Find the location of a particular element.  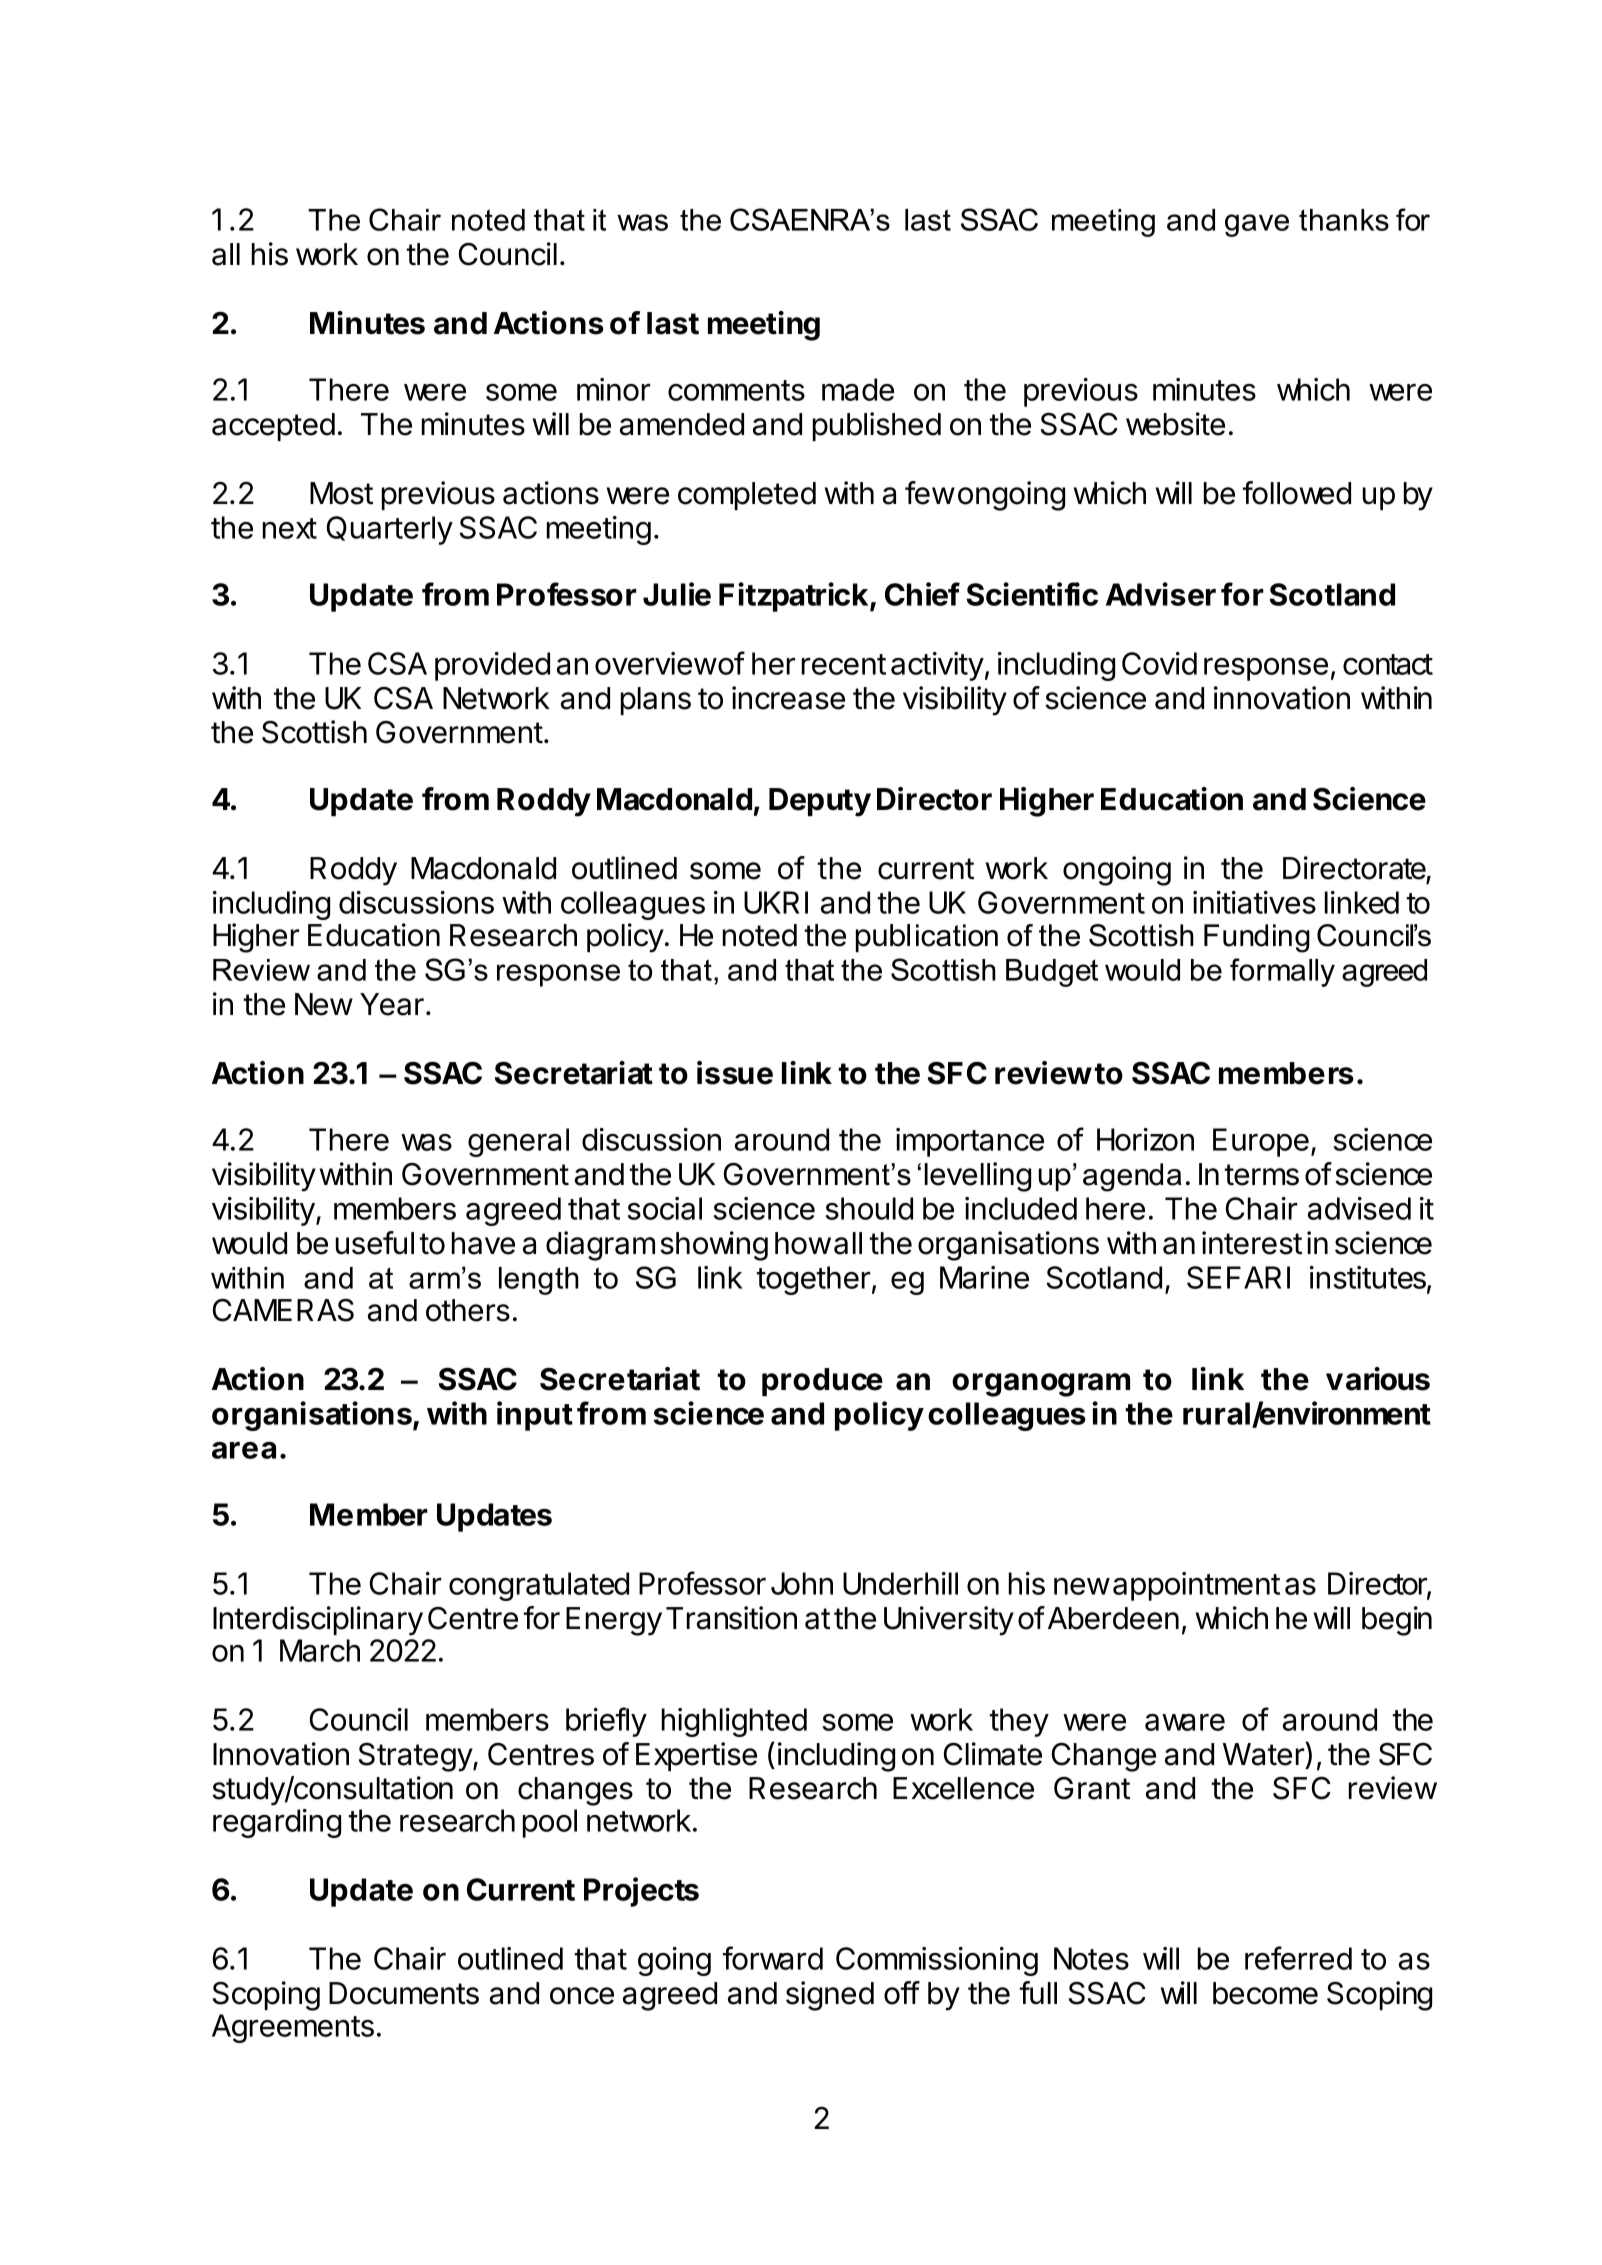

general is located at coordinates (518, 1142).
